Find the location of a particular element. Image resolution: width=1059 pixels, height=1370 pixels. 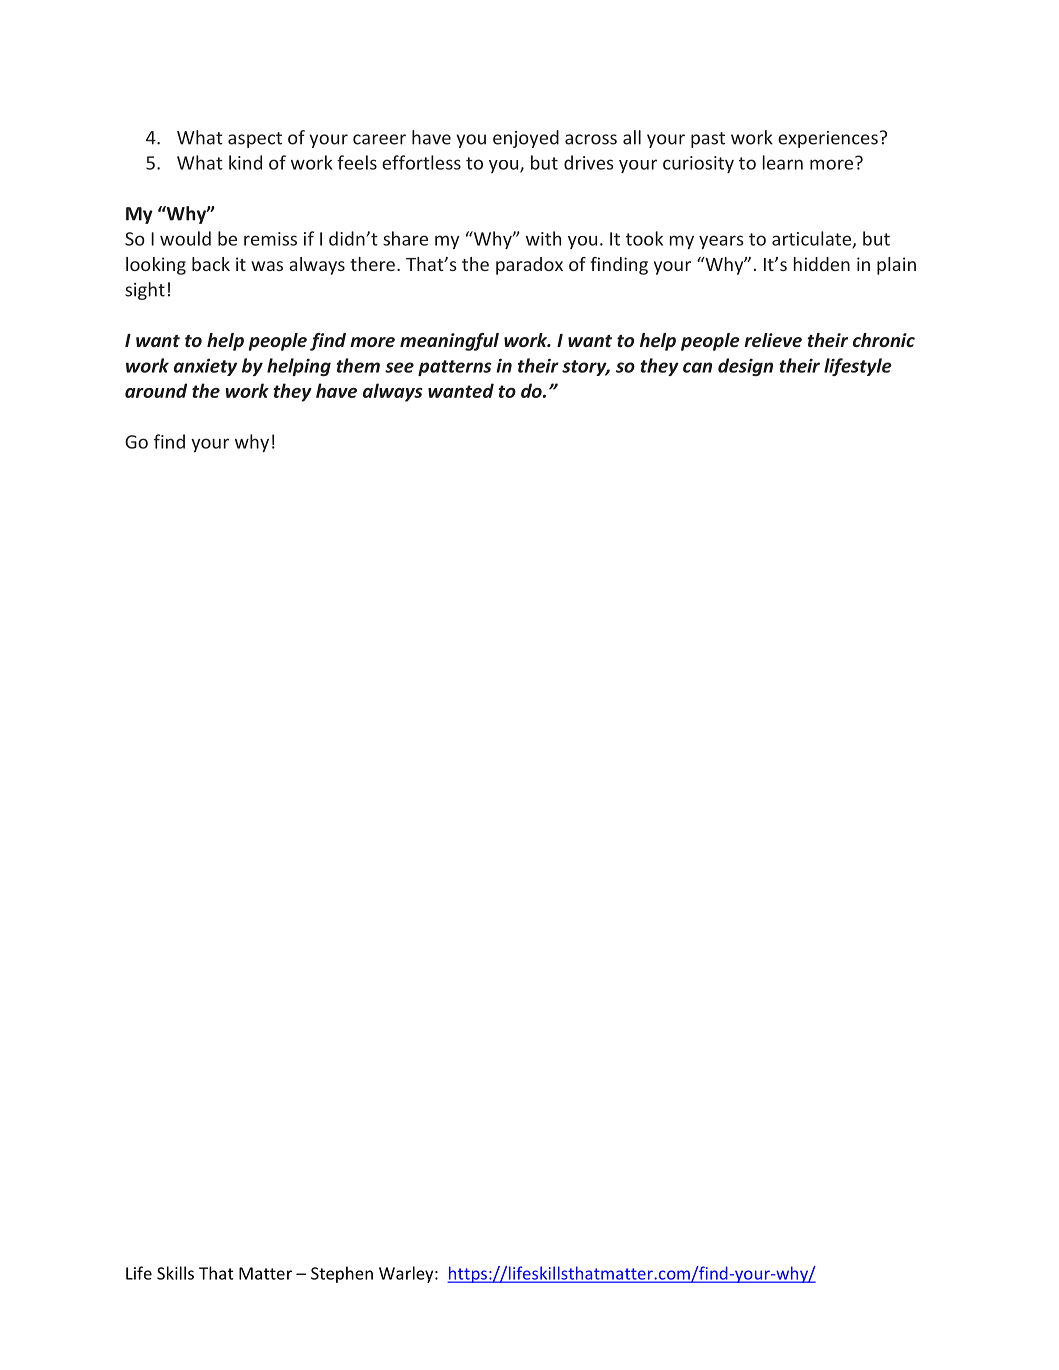

Stephen is located at coordinates (342, 1274).
